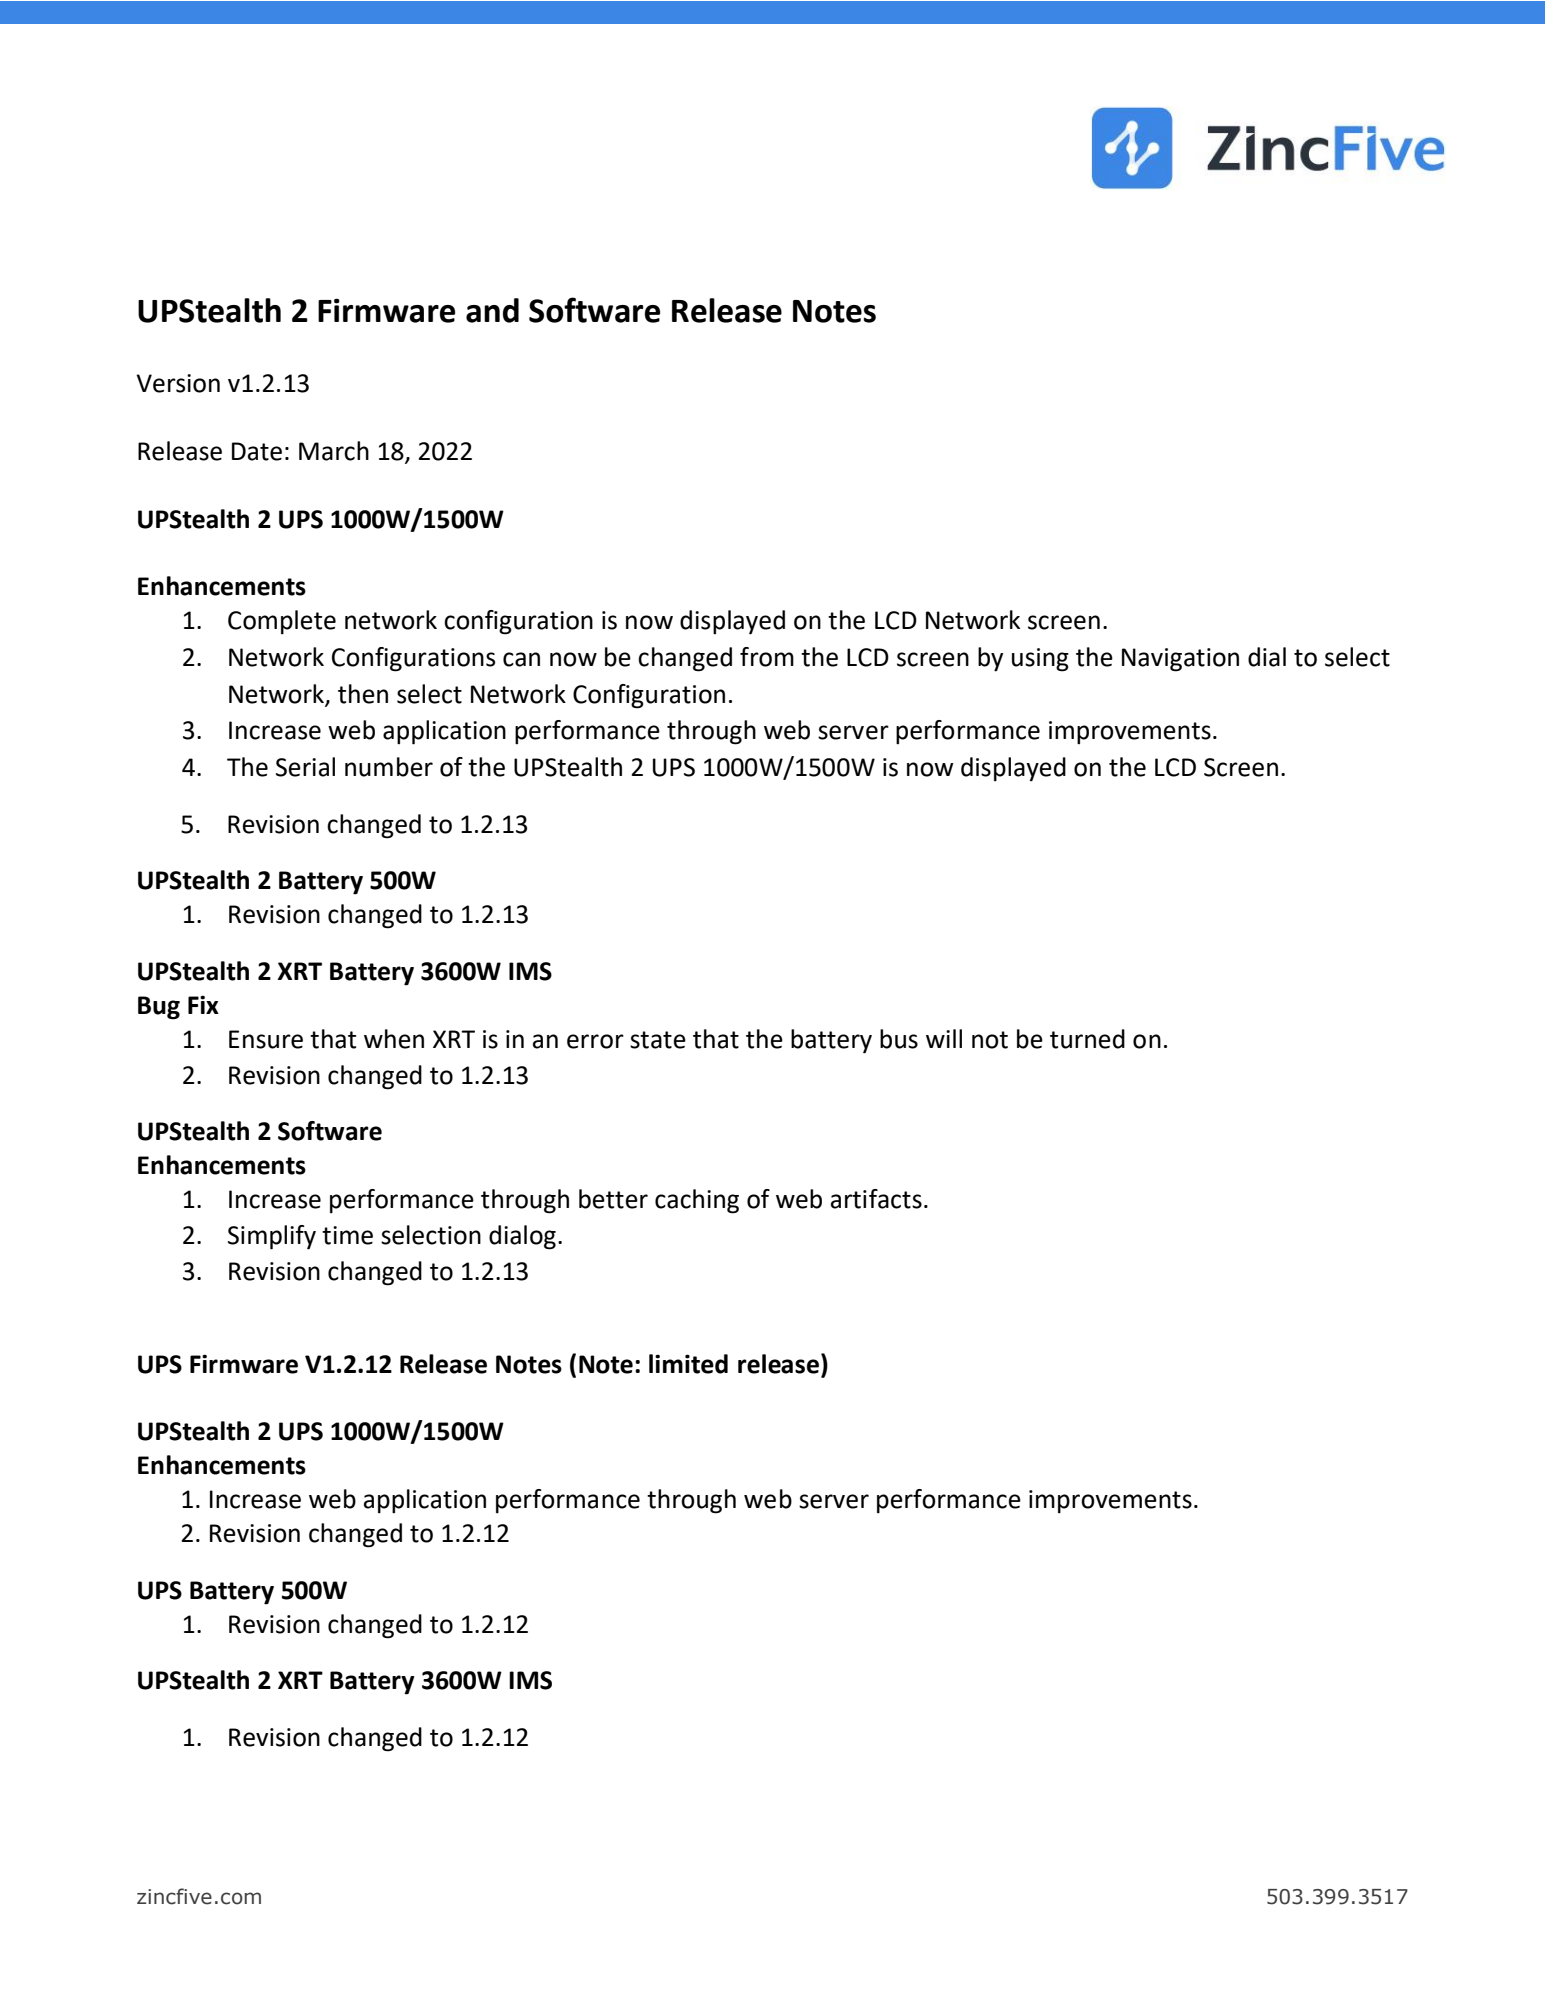  Describe the element at coordinates (389, 767) in the screenshot. I see `number` at that location.
